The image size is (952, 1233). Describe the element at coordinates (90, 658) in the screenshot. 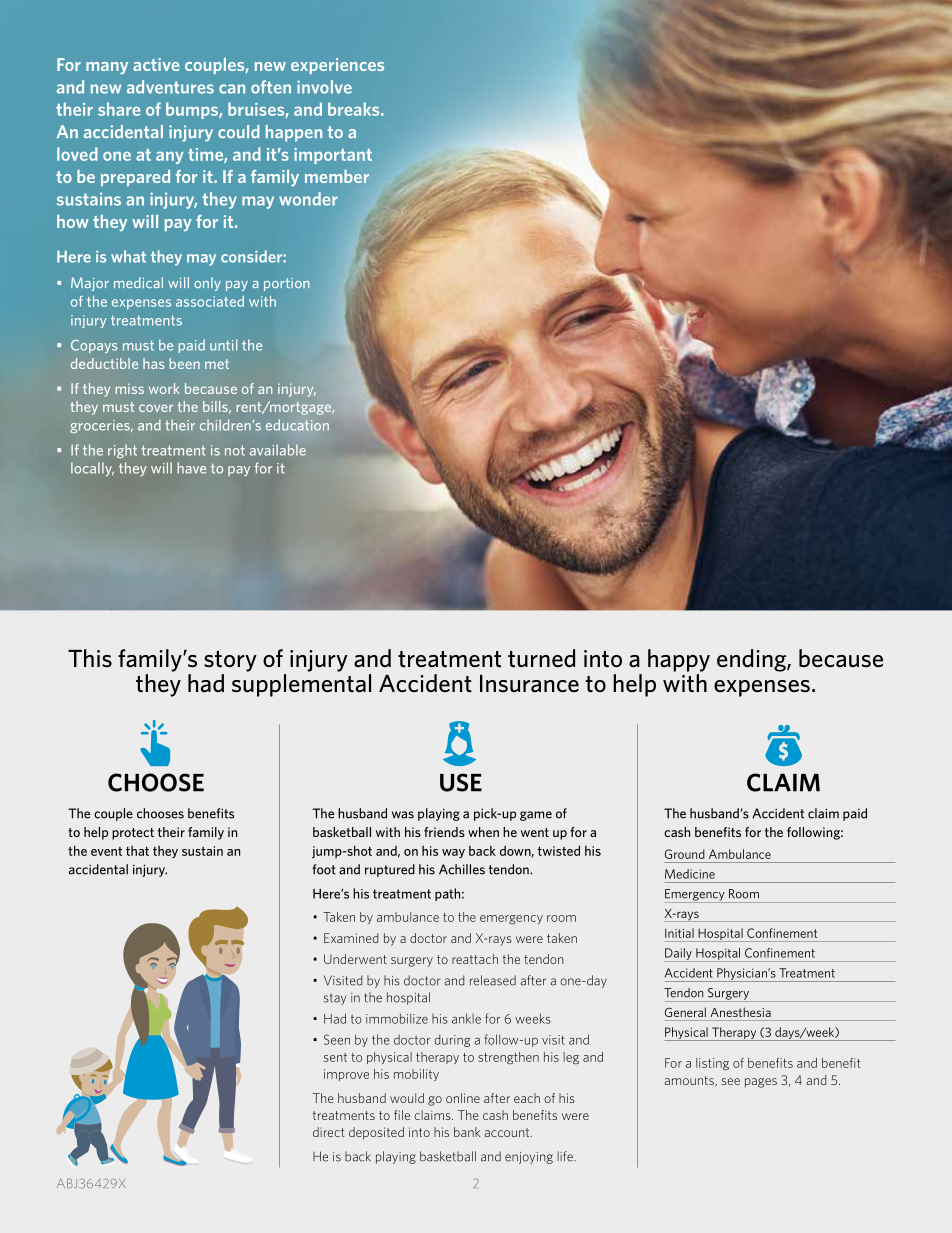

I see `This` at that location.
